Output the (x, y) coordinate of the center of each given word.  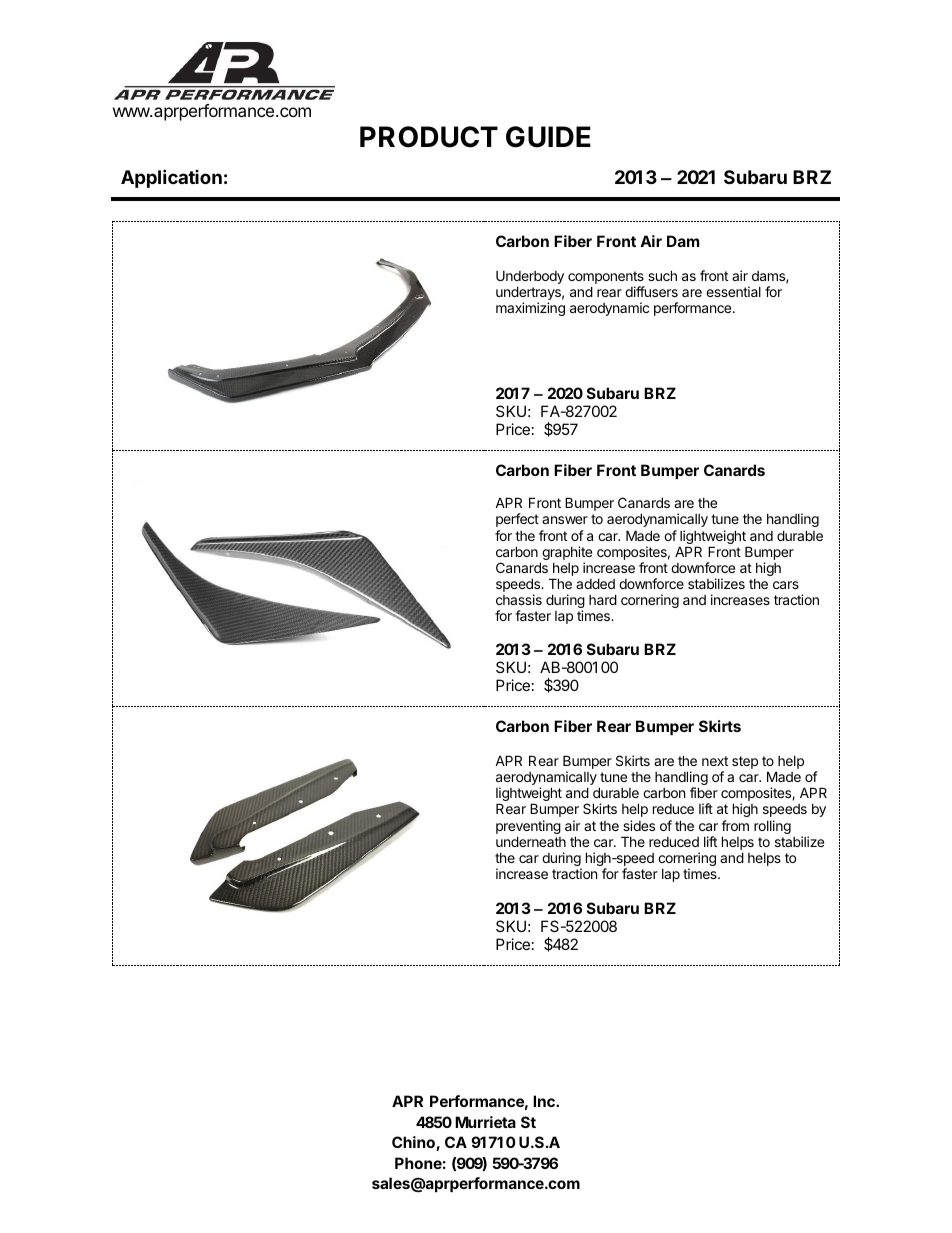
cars (786, 585)
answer (565, 520)
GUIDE (548, 137)
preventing (528, 828)
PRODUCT (429, 137)
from (735, 825)
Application (171, 178)
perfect (517, 520)
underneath (531, 841)
